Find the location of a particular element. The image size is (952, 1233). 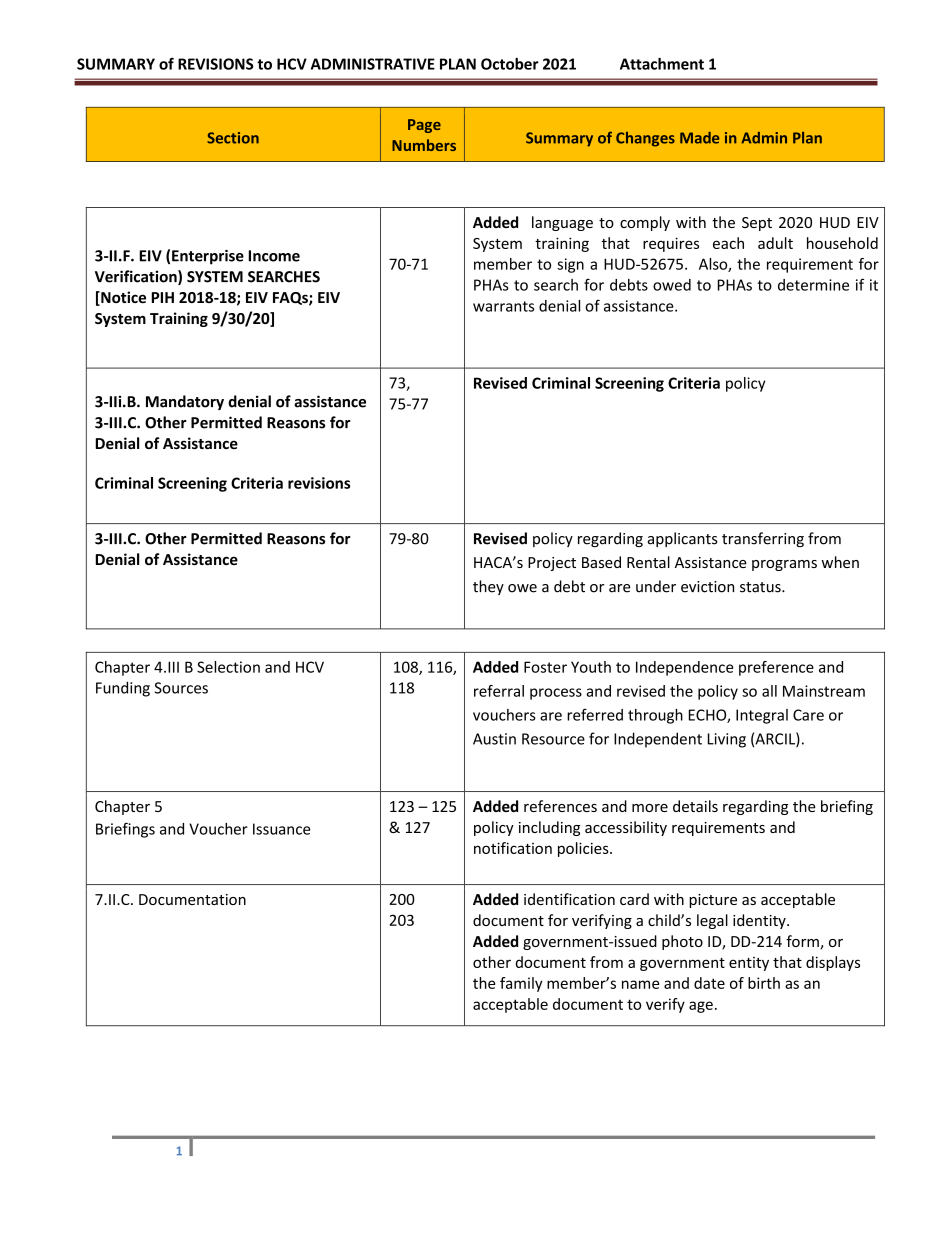

transferring is located at coordinates (763, 539).
